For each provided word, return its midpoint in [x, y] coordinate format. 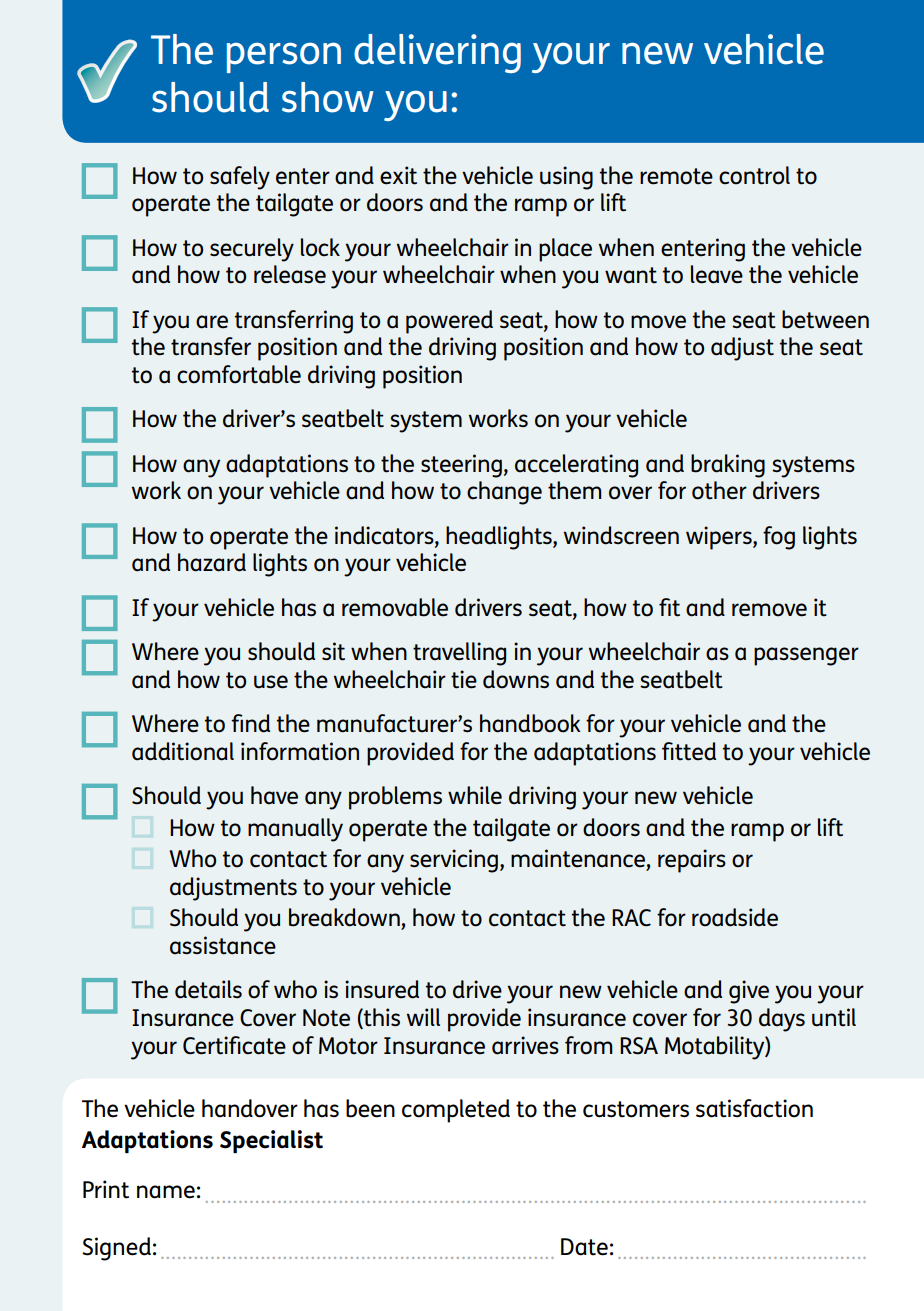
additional [183, 751]
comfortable [239, 374]
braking [728, 466]
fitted [689, 751]
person [284, 57]
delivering [437, 53]
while [475, 795]
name [166, 1192]
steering [461, 466]
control [754, 175]
